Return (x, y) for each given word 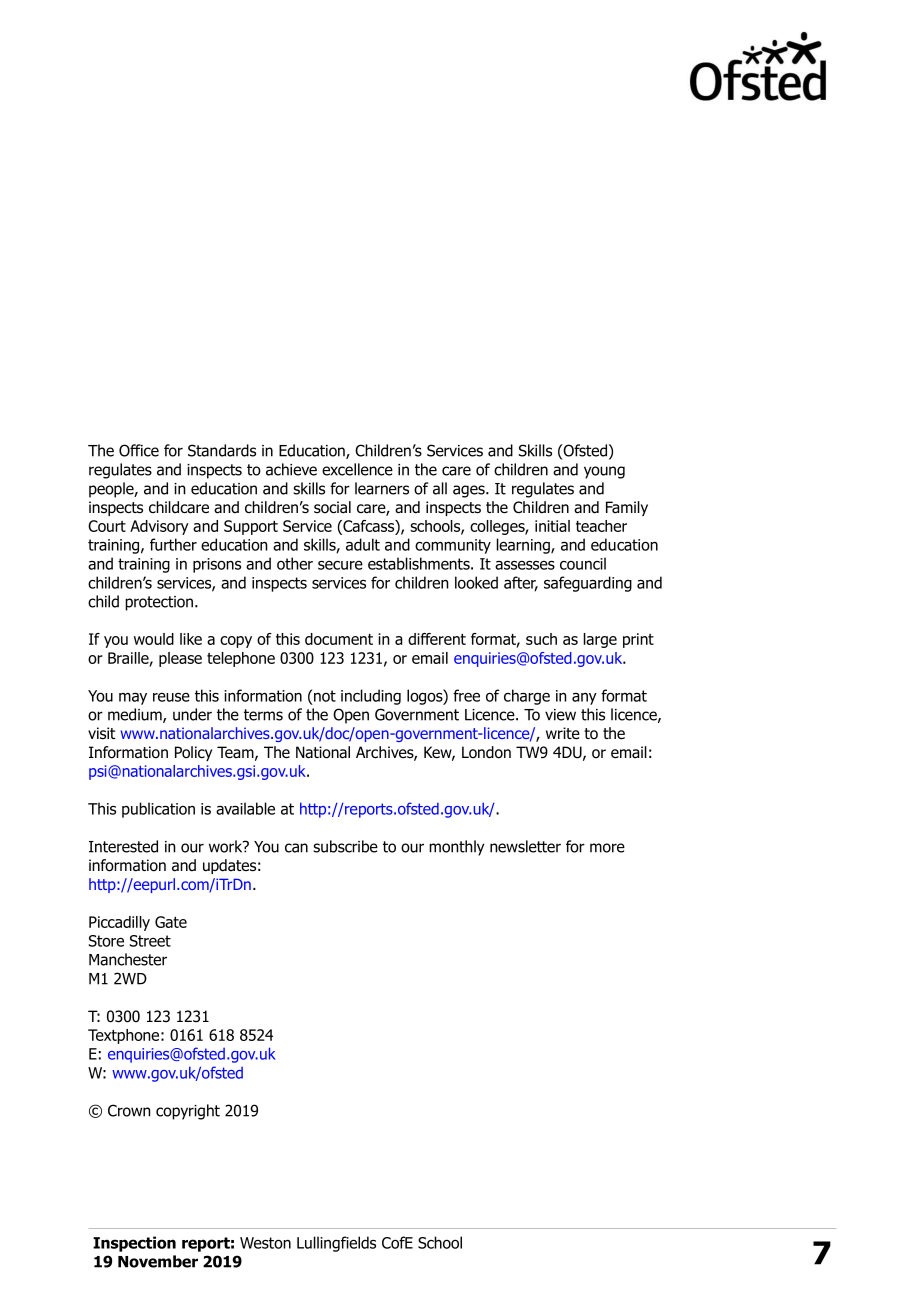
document (339, 639)
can (296, 848)
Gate (171, 922)
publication (158, 810)
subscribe (345, 846)
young (604, 472)
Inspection (134, 1244)
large (600, 640)
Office (139, 450)
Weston (265, 1243)
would (154, 639)
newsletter (525, 846)
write (563, 733)
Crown (129, 1110)
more (607, 848)
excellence (357, 469)
